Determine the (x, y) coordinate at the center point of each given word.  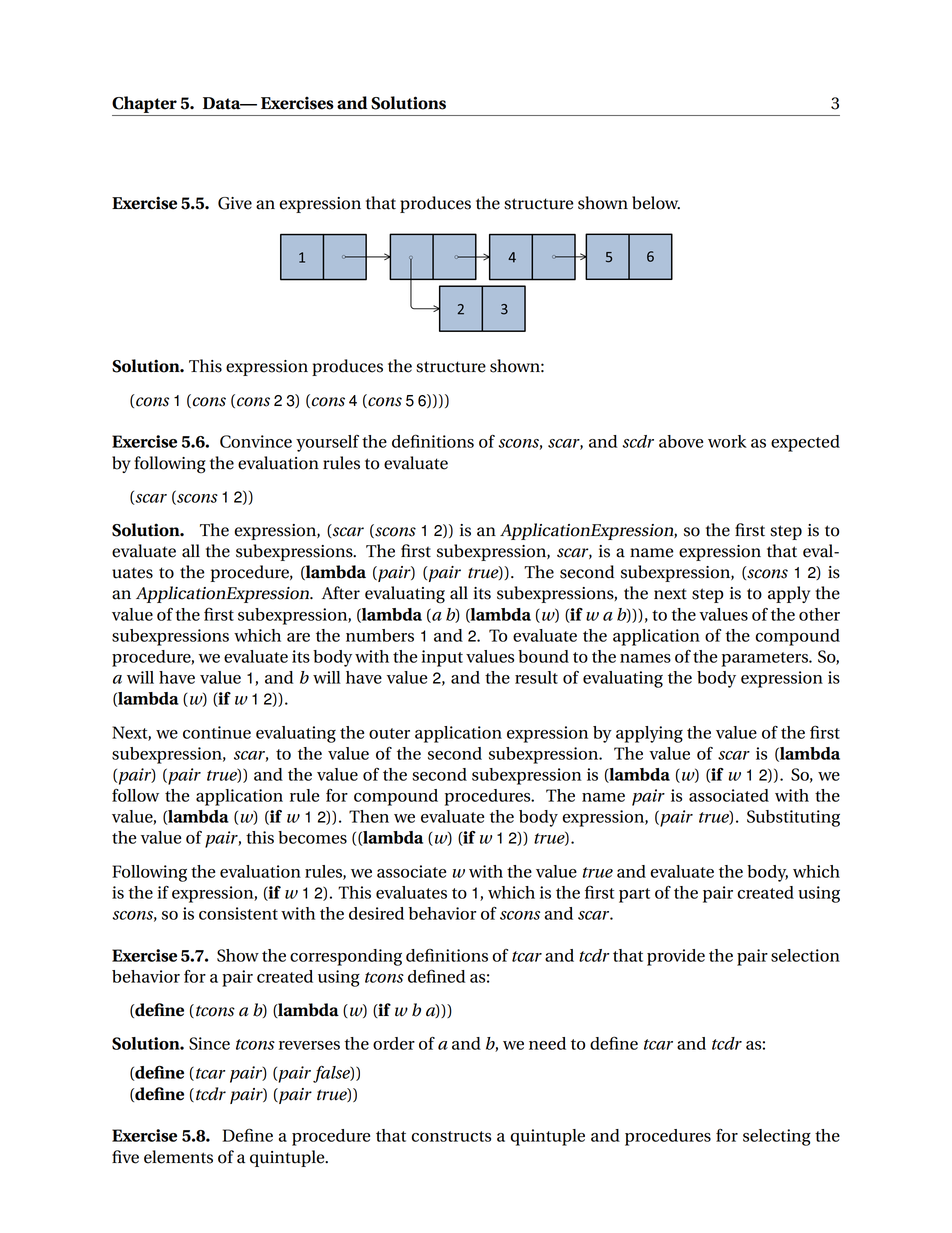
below (656, 203)
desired (376, 913)
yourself (327, 443)
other (819, 614)
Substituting (793, 818)
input (442, 658)
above (681, 441)
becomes (312, 837)
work (727, 441)
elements (178, 1157)
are (298, 637)
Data (223, 103)
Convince (256, 441)
